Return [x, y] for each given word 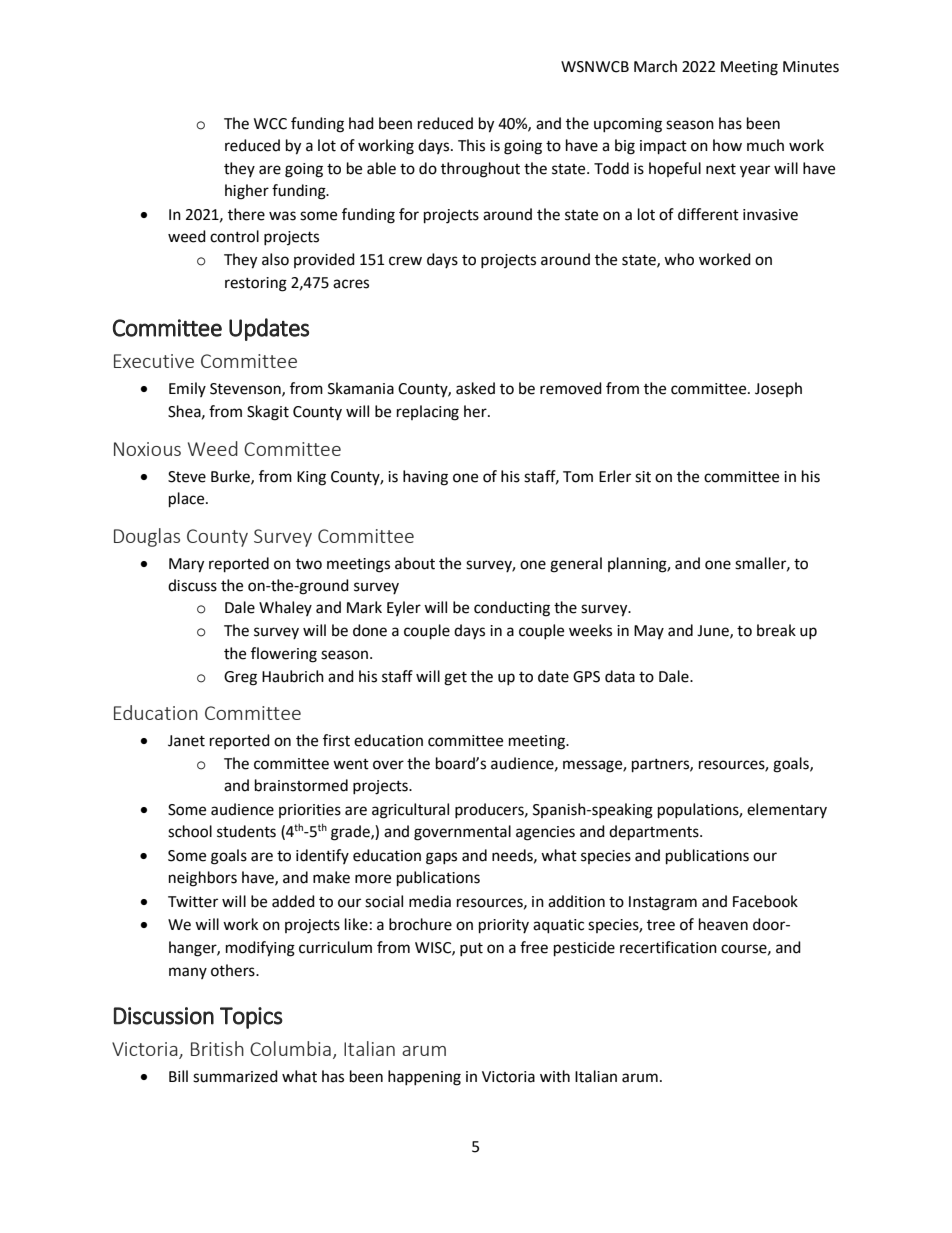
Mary [186, 565]
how [727, 145]
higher [247, 192]
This [471, 145]
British [217, 1048]
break [776, 630]
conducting [512, 609]
